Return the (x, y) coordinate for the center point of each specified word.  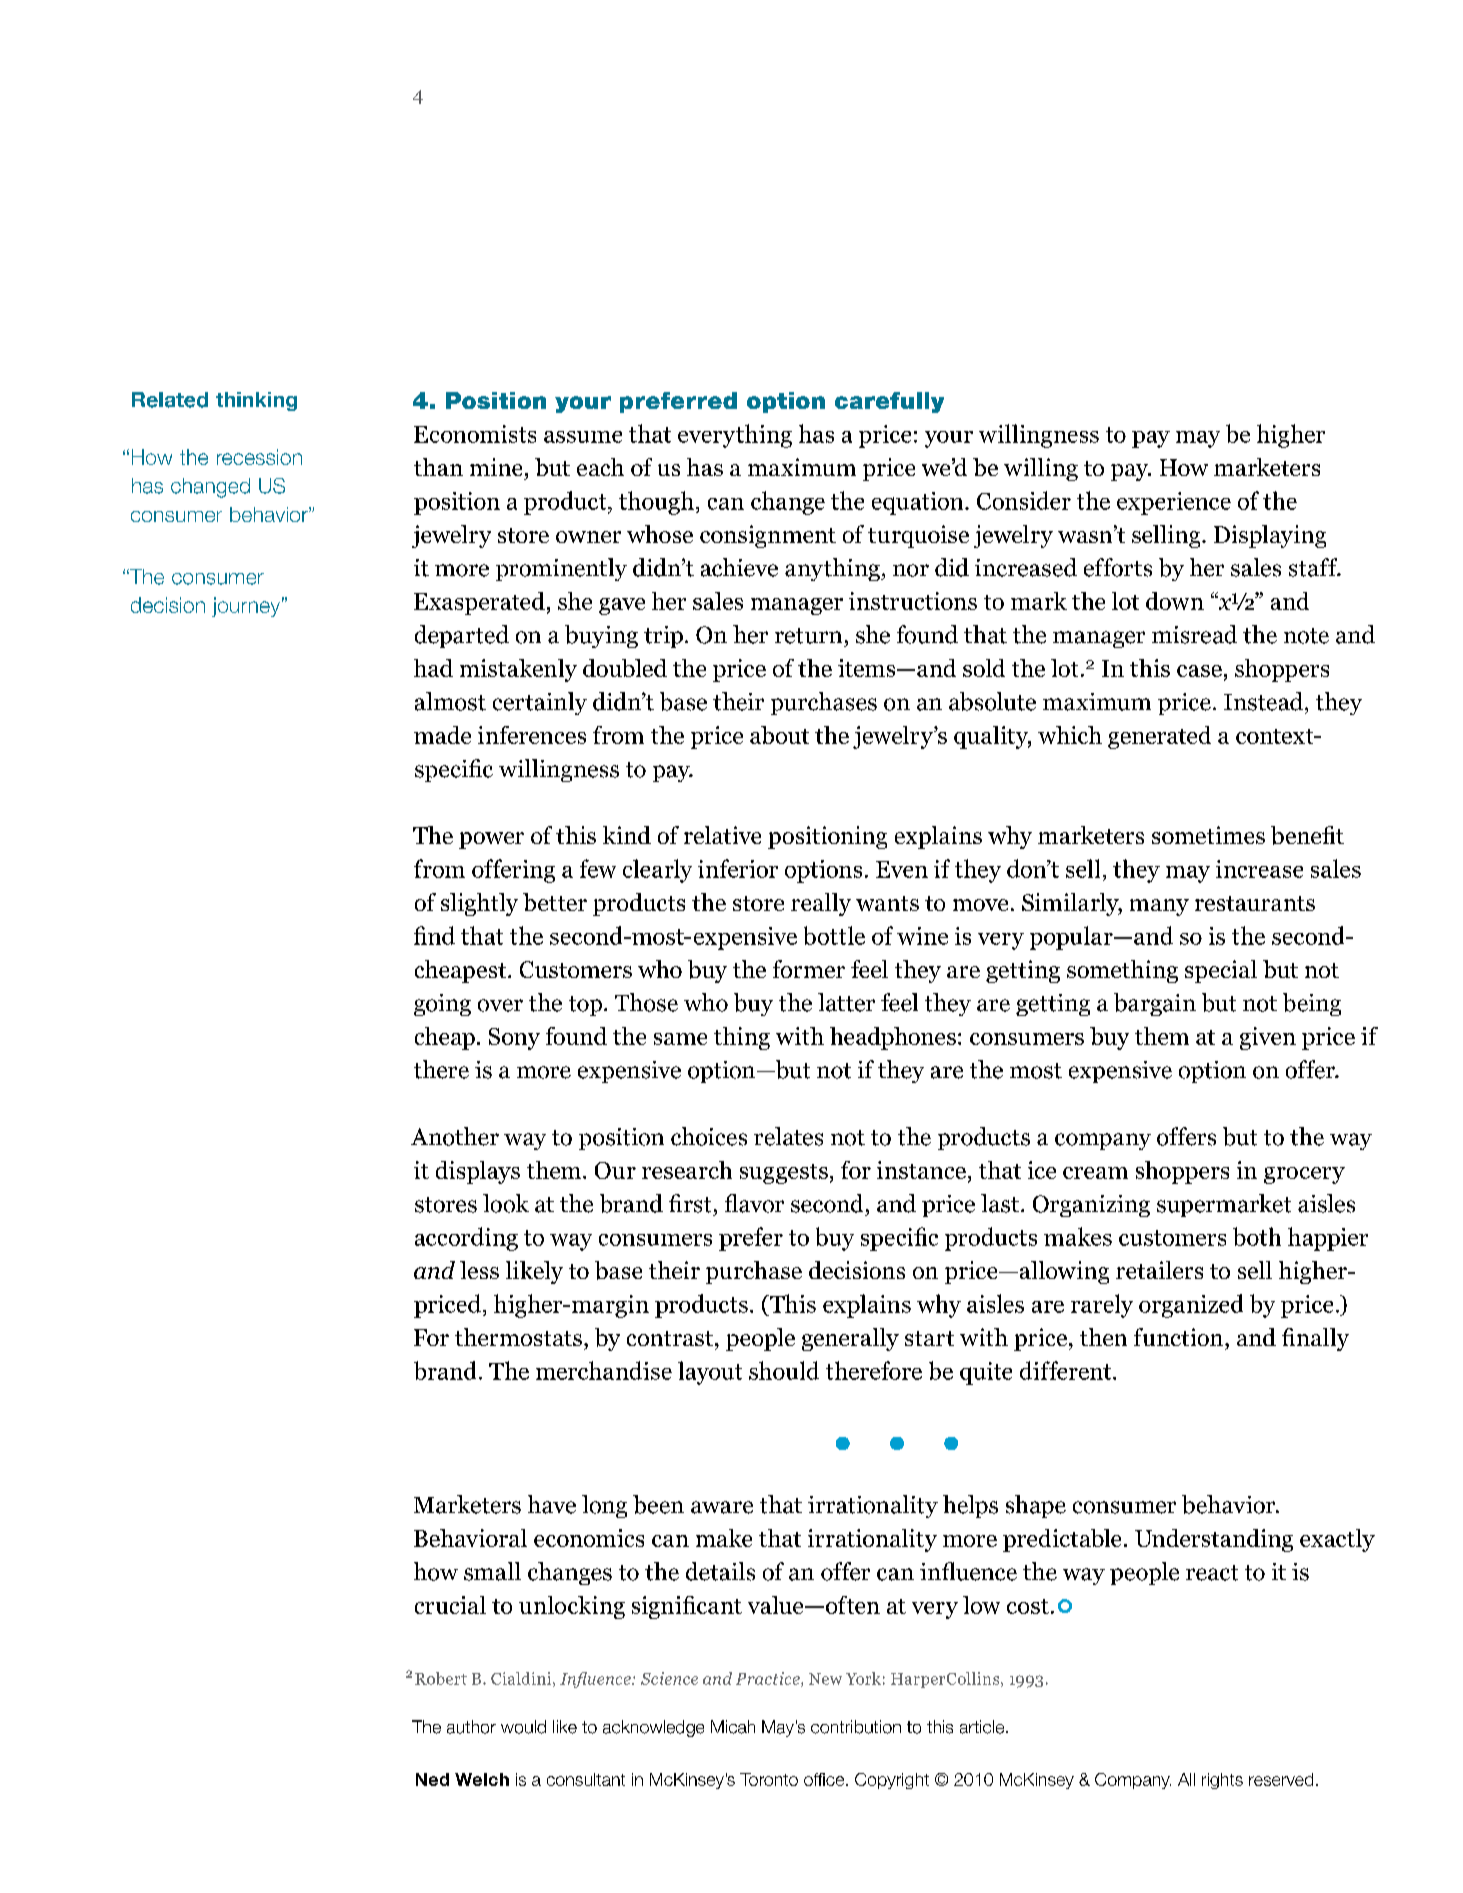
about (779, 735)
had (433, 668)
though (656, 503)
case (1199, 671)
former (809, 969)
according (466, 1239)
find (434, 935)
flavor (754, 1203)
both (1257, 1236)
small (492, 1571)
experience (1174, 503)
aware (722, 1507)
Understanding (1214, 1540)
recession (259, 457)
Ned (432, 1779)
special (1221, 971)
